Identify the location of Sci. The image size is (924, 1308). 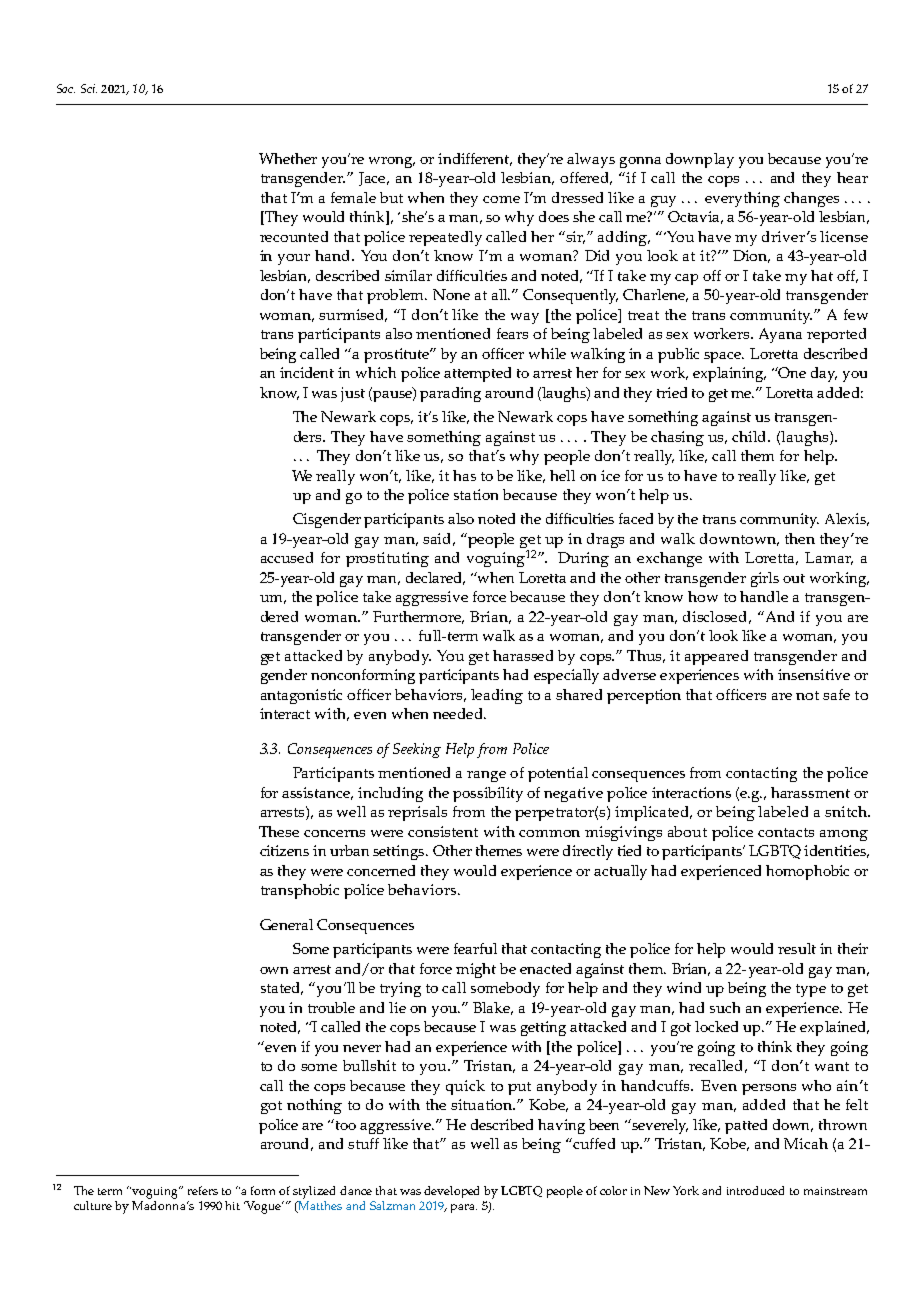
(89, 88).
